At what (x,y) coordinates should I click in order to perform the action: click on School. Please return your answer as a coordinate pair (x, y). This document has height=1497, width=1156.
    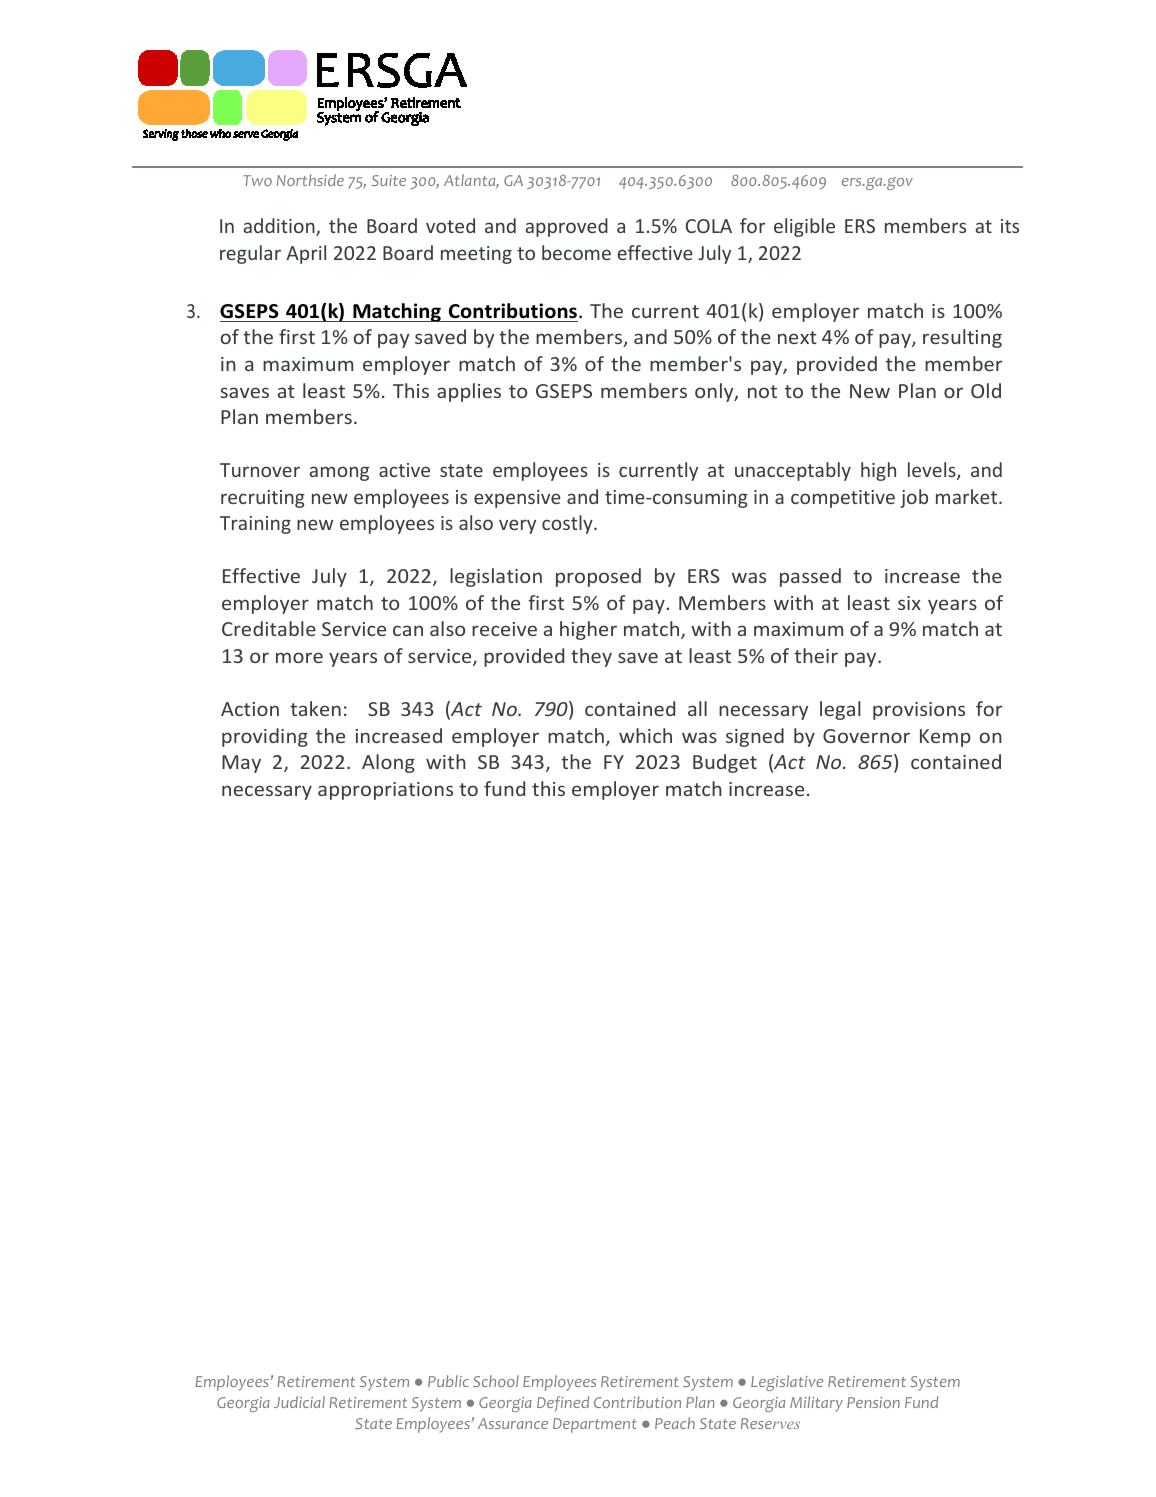
    Looking at the image, I should click on (496, 1381).
